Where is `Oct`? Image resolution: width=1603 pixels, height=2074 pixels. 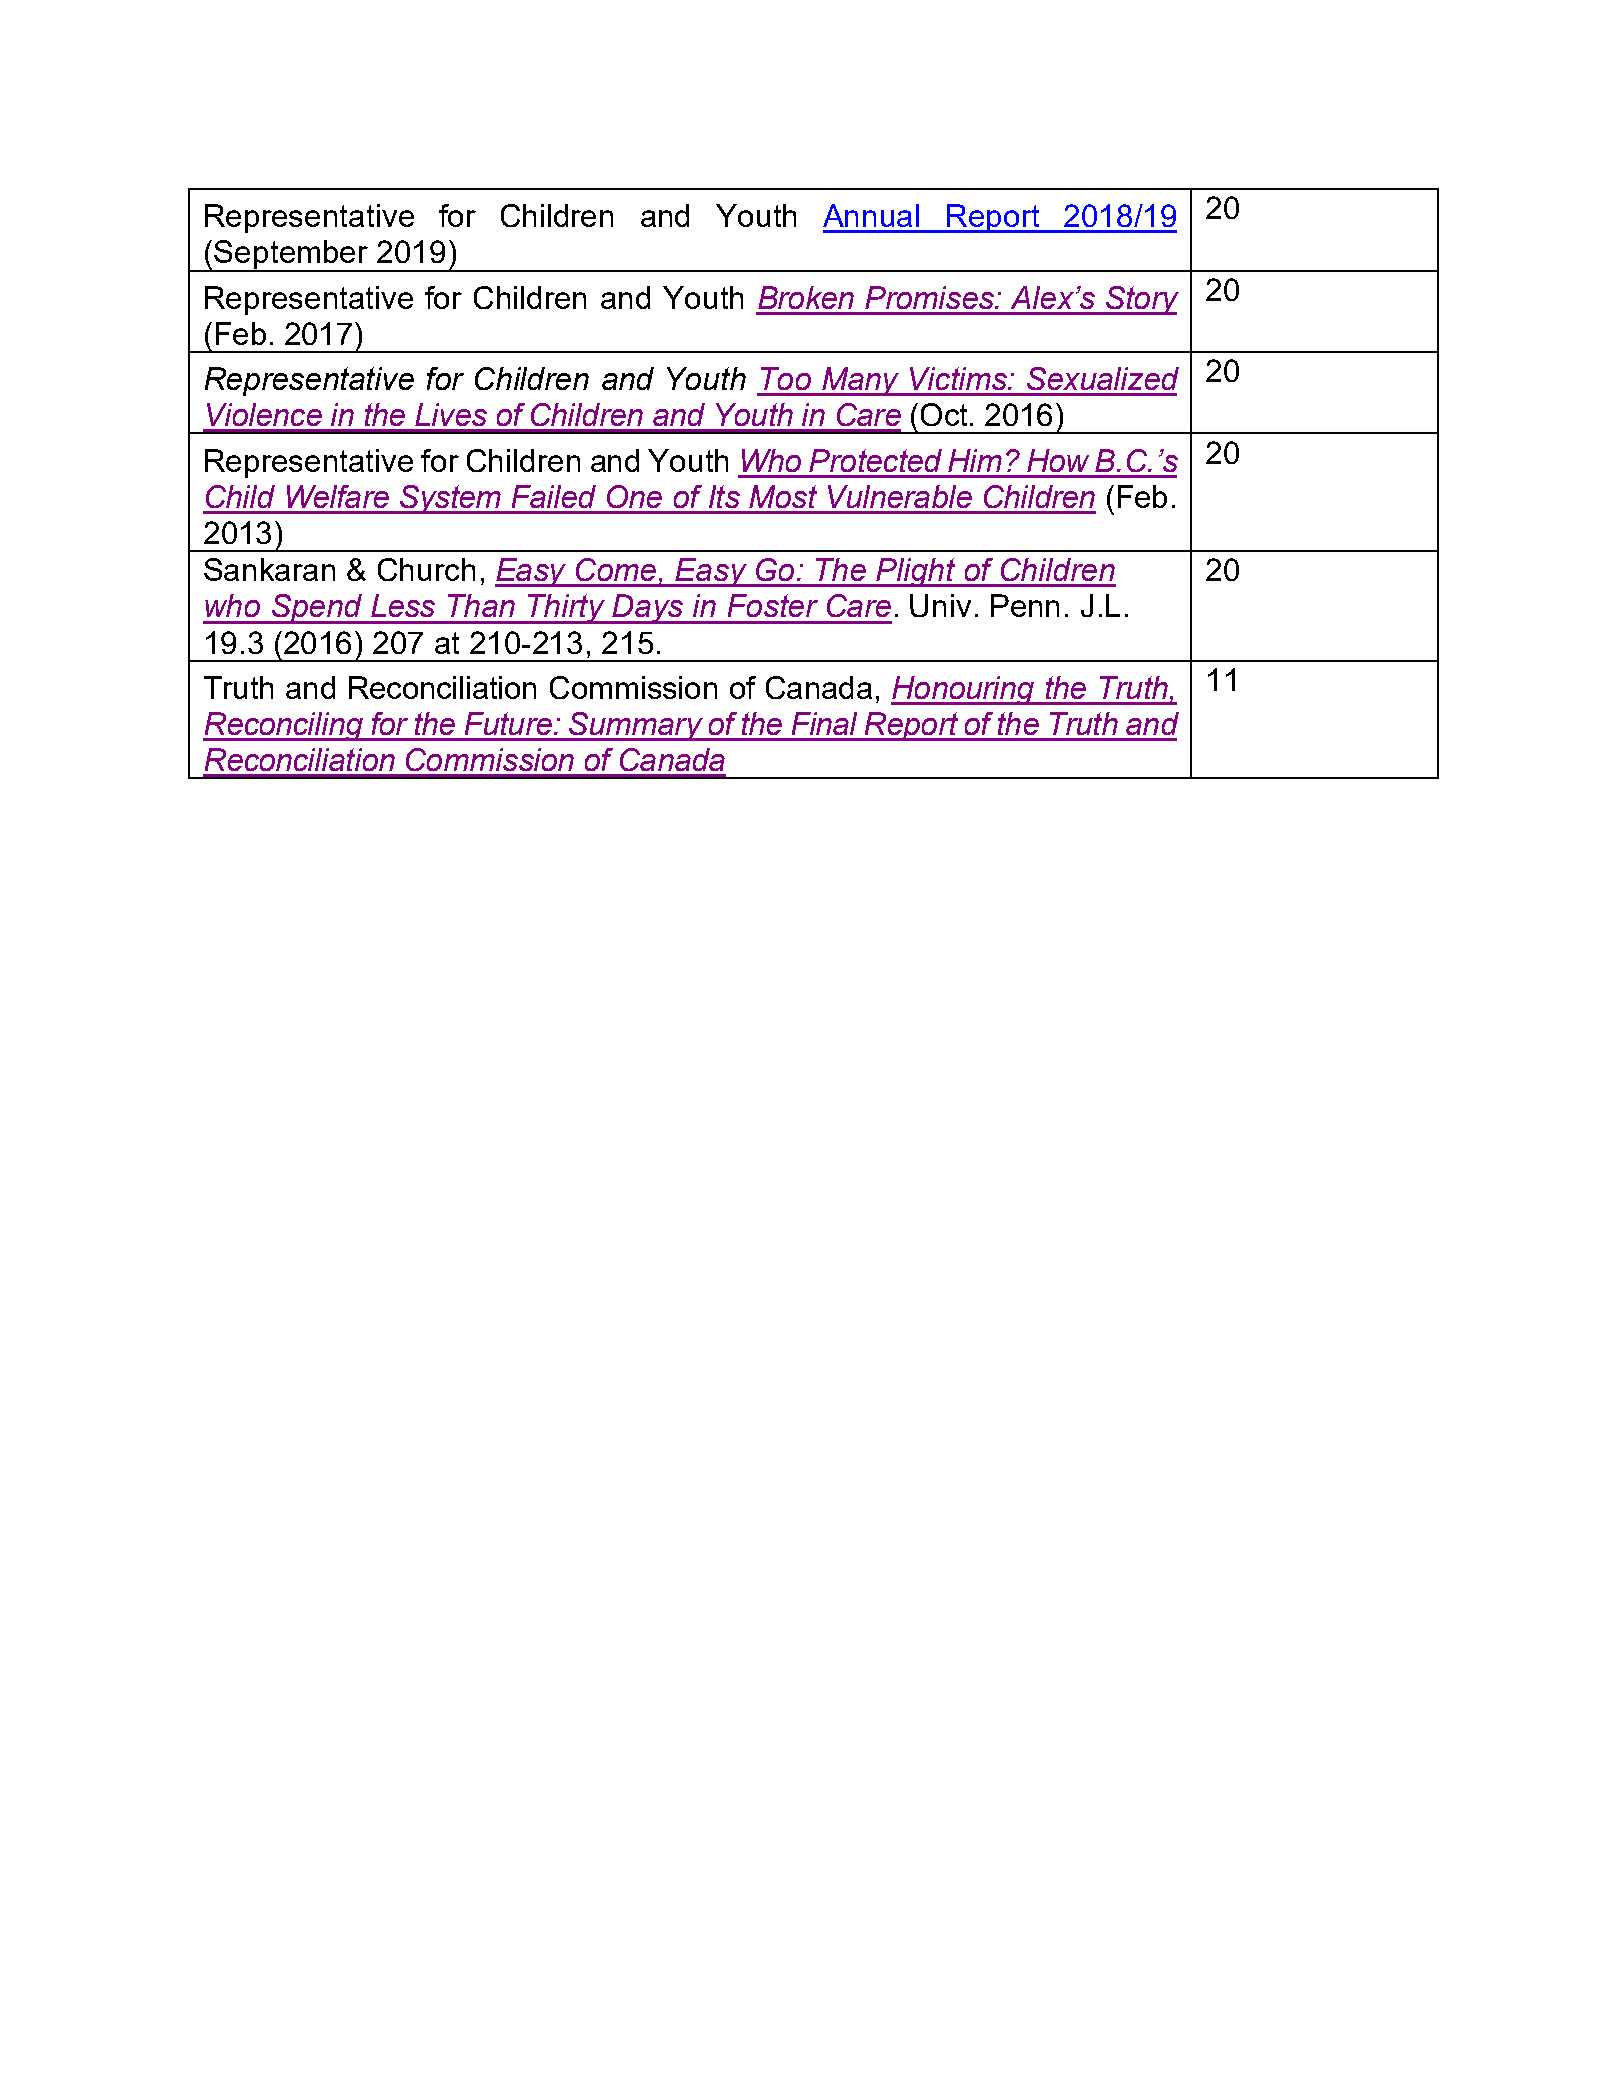
Oct is located at coordinates (944, 414).
